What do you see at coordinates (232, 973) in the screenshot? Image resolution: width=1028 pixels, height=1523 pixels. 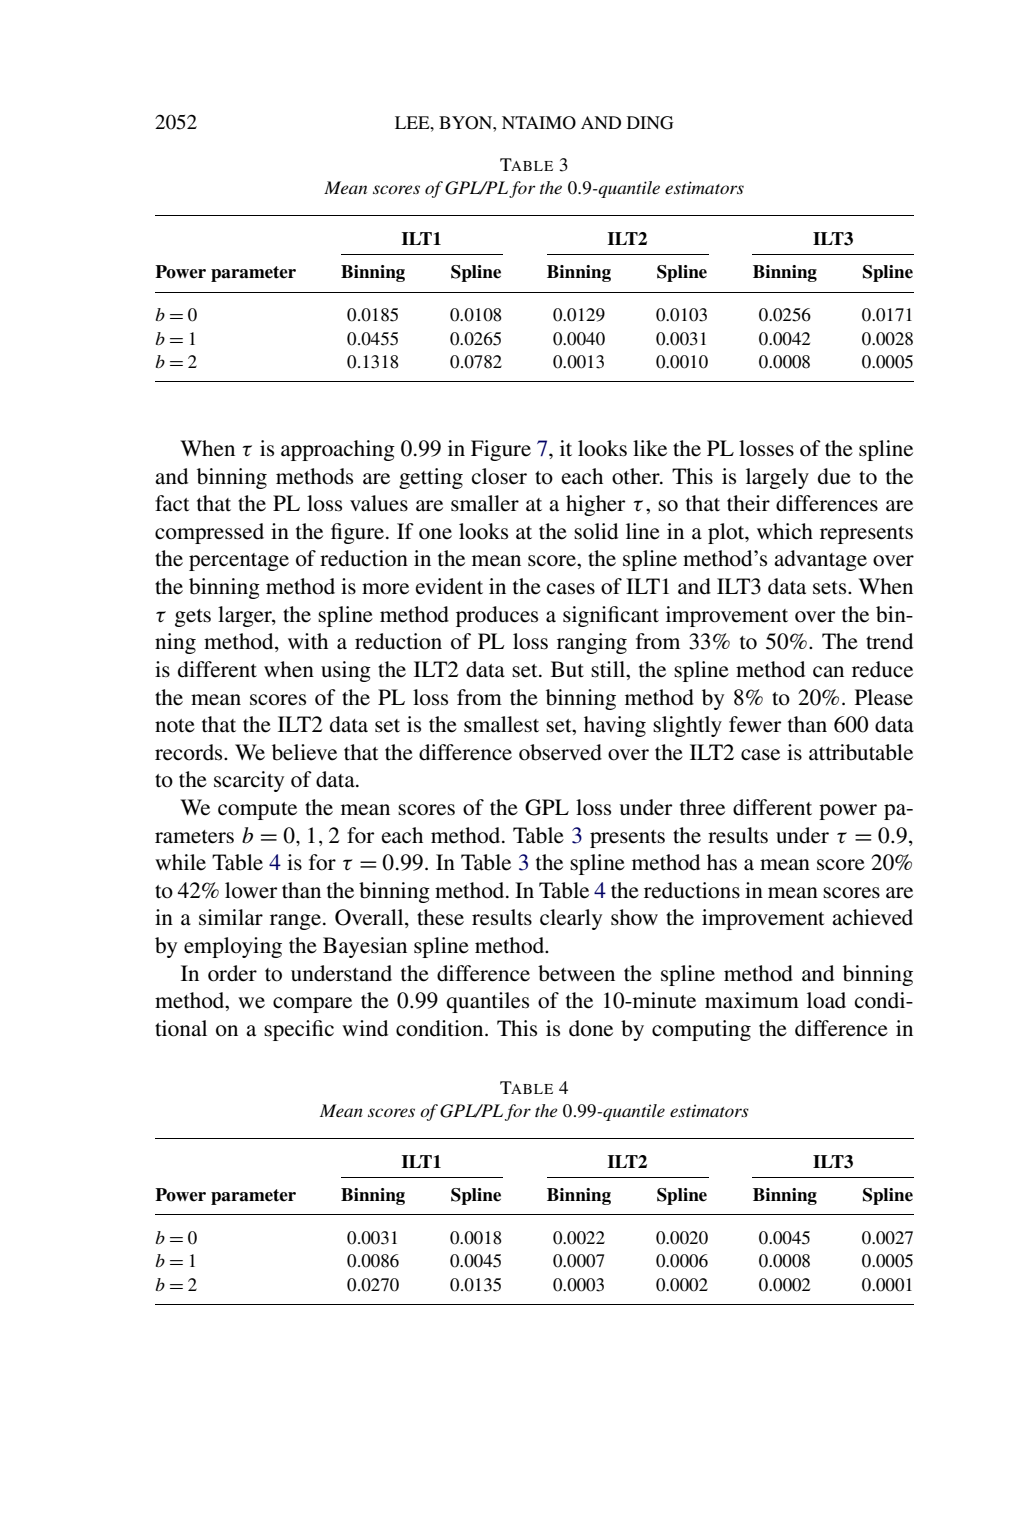 I see `order` at bounding box center [232, 973].
